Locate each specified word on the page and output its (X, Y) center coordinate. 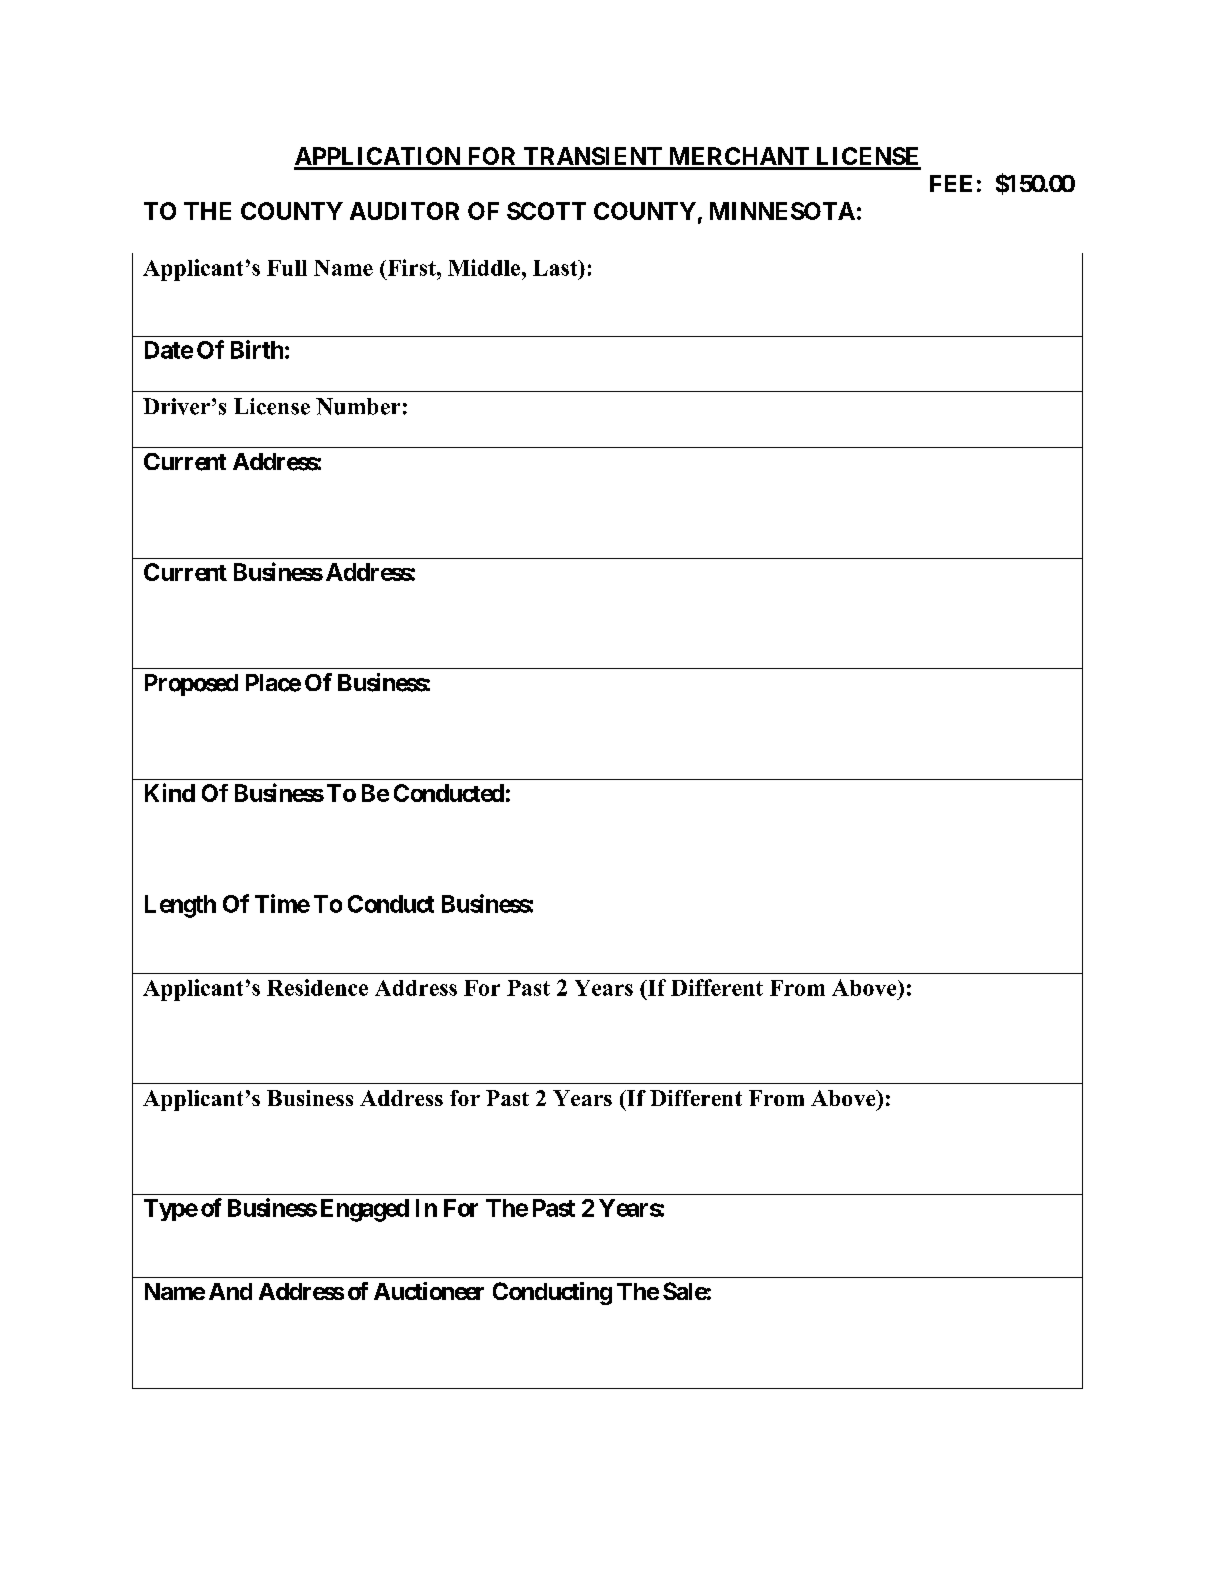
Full (287, 268)
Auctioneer (429, 1291)
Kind (170, 792)
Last (556, 268)
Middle (485, 267)
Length (180, 906)
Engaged (365, 1210)
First (411, 267)
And (230, 1291)
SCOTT (546, 211)
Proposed (191, 685)
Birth (257, 349)
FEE (951, 183)
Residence (317, 987)
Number (358, 406)
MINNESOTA (782, 211)
